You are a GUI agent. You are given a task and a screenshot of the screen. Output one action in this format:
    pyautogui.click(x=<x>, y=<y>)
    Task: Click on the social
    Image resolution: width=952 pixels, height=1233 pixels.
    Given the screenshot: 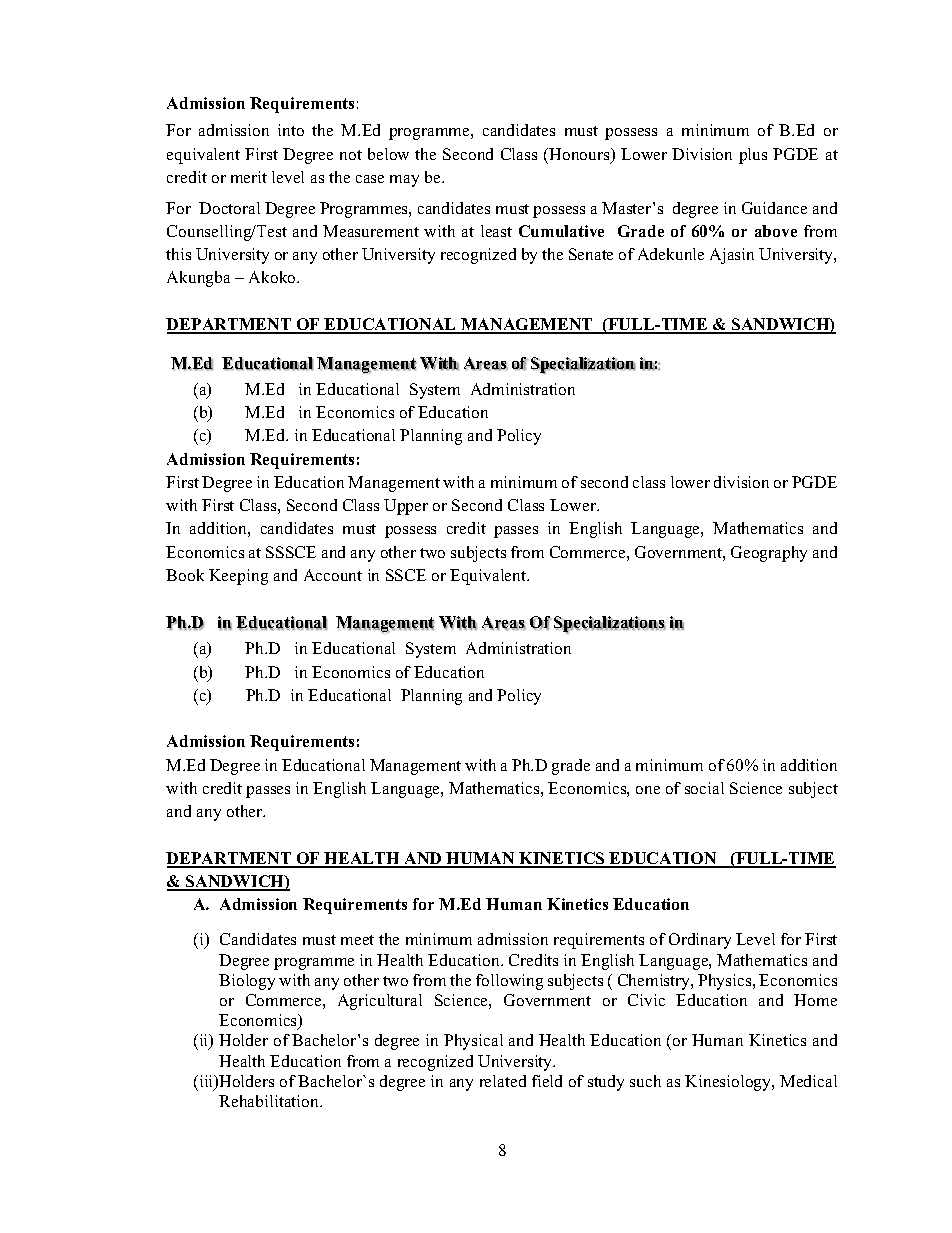 What is the action you would take?
    pyautogui.click(x=704, y=788)
